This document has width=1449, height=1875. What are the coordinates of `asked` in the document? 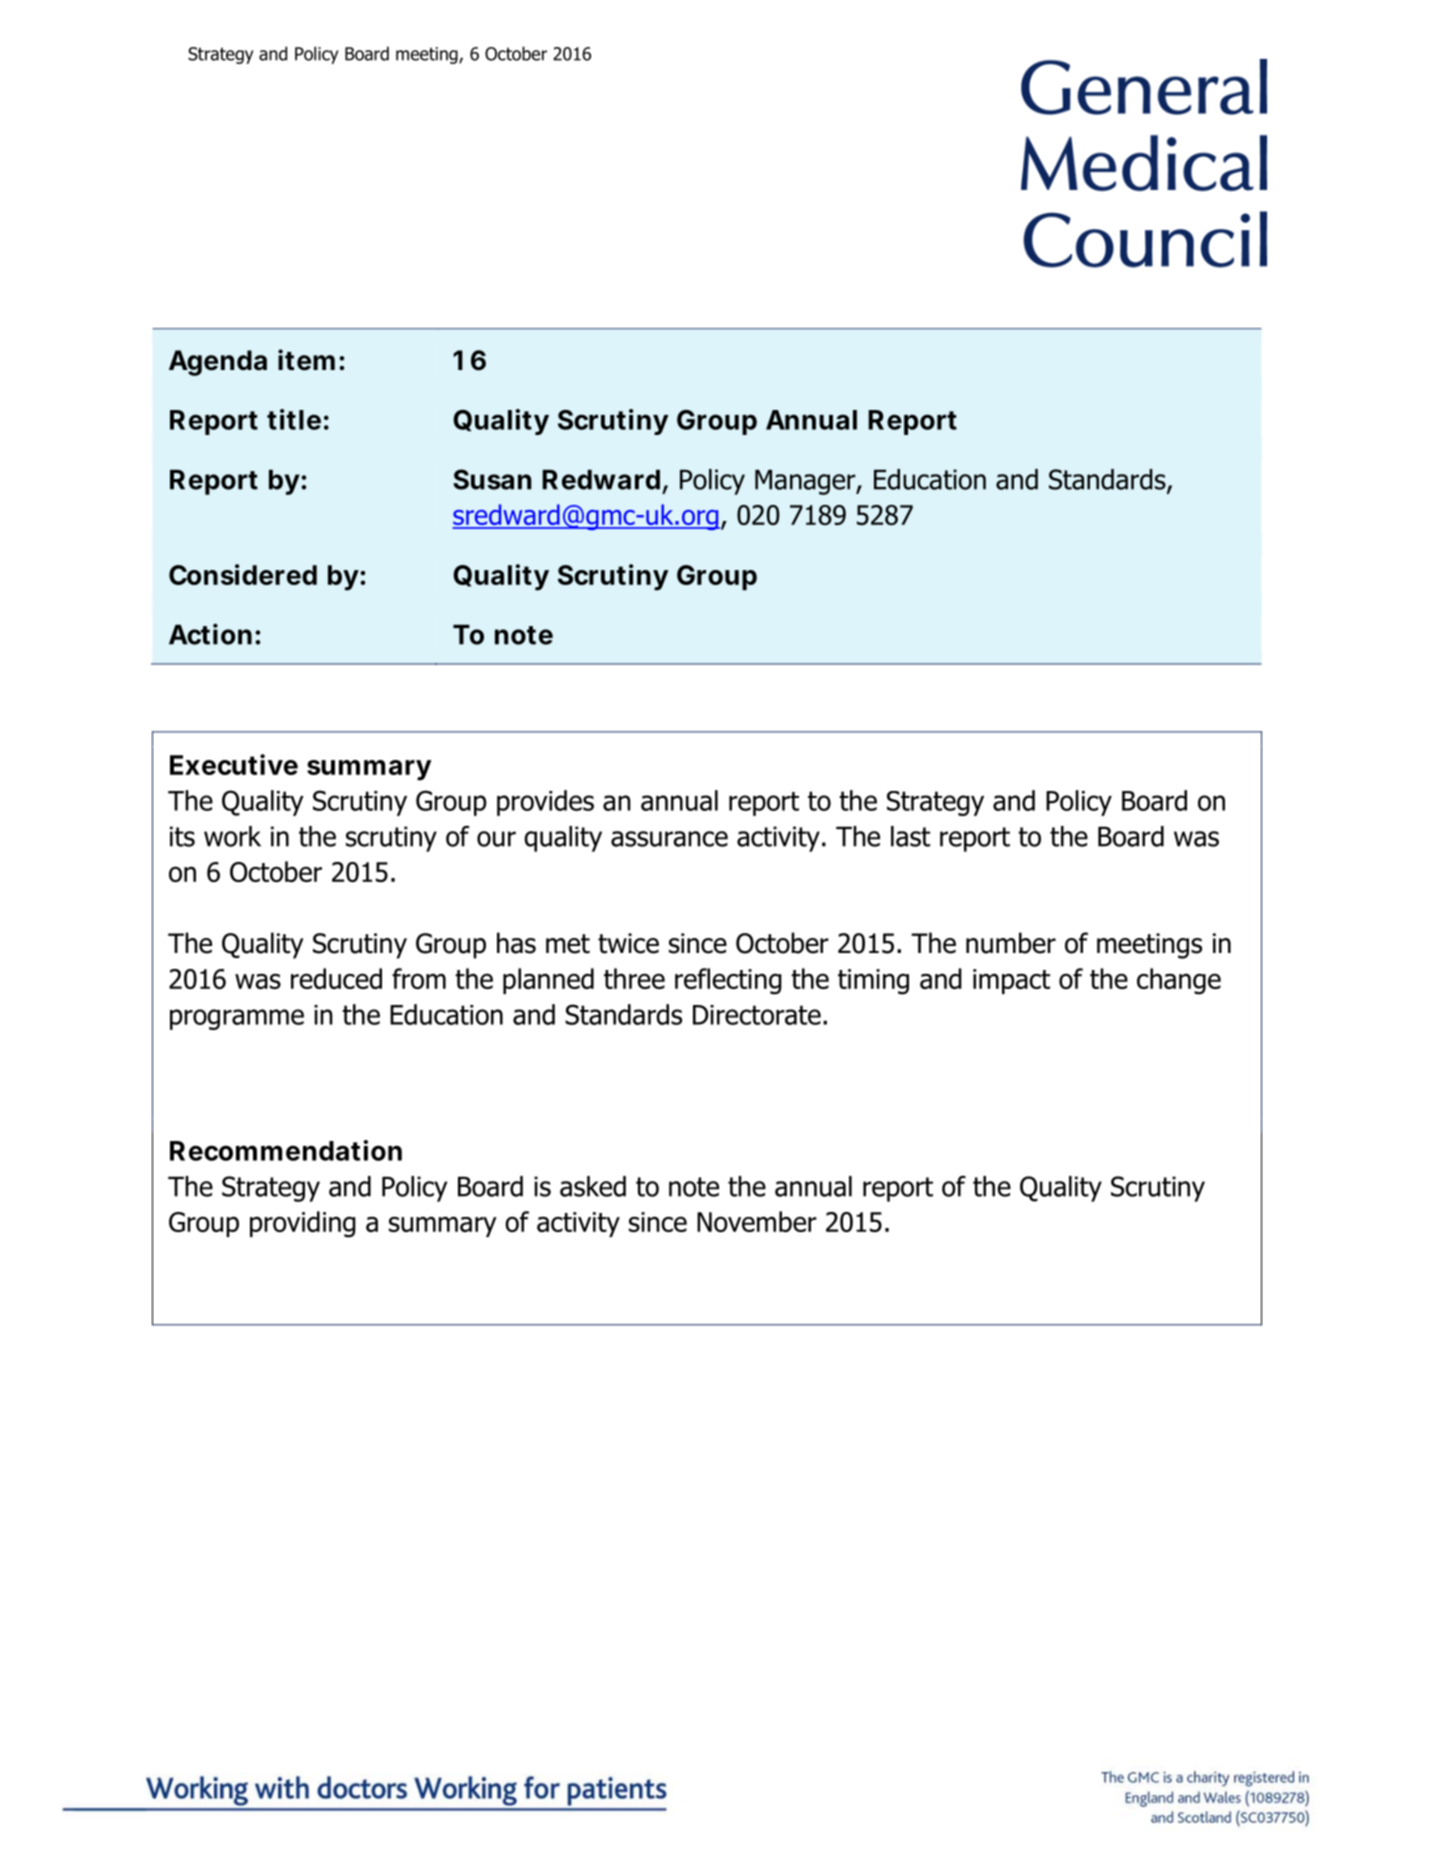 It's located at (593, 1186).
